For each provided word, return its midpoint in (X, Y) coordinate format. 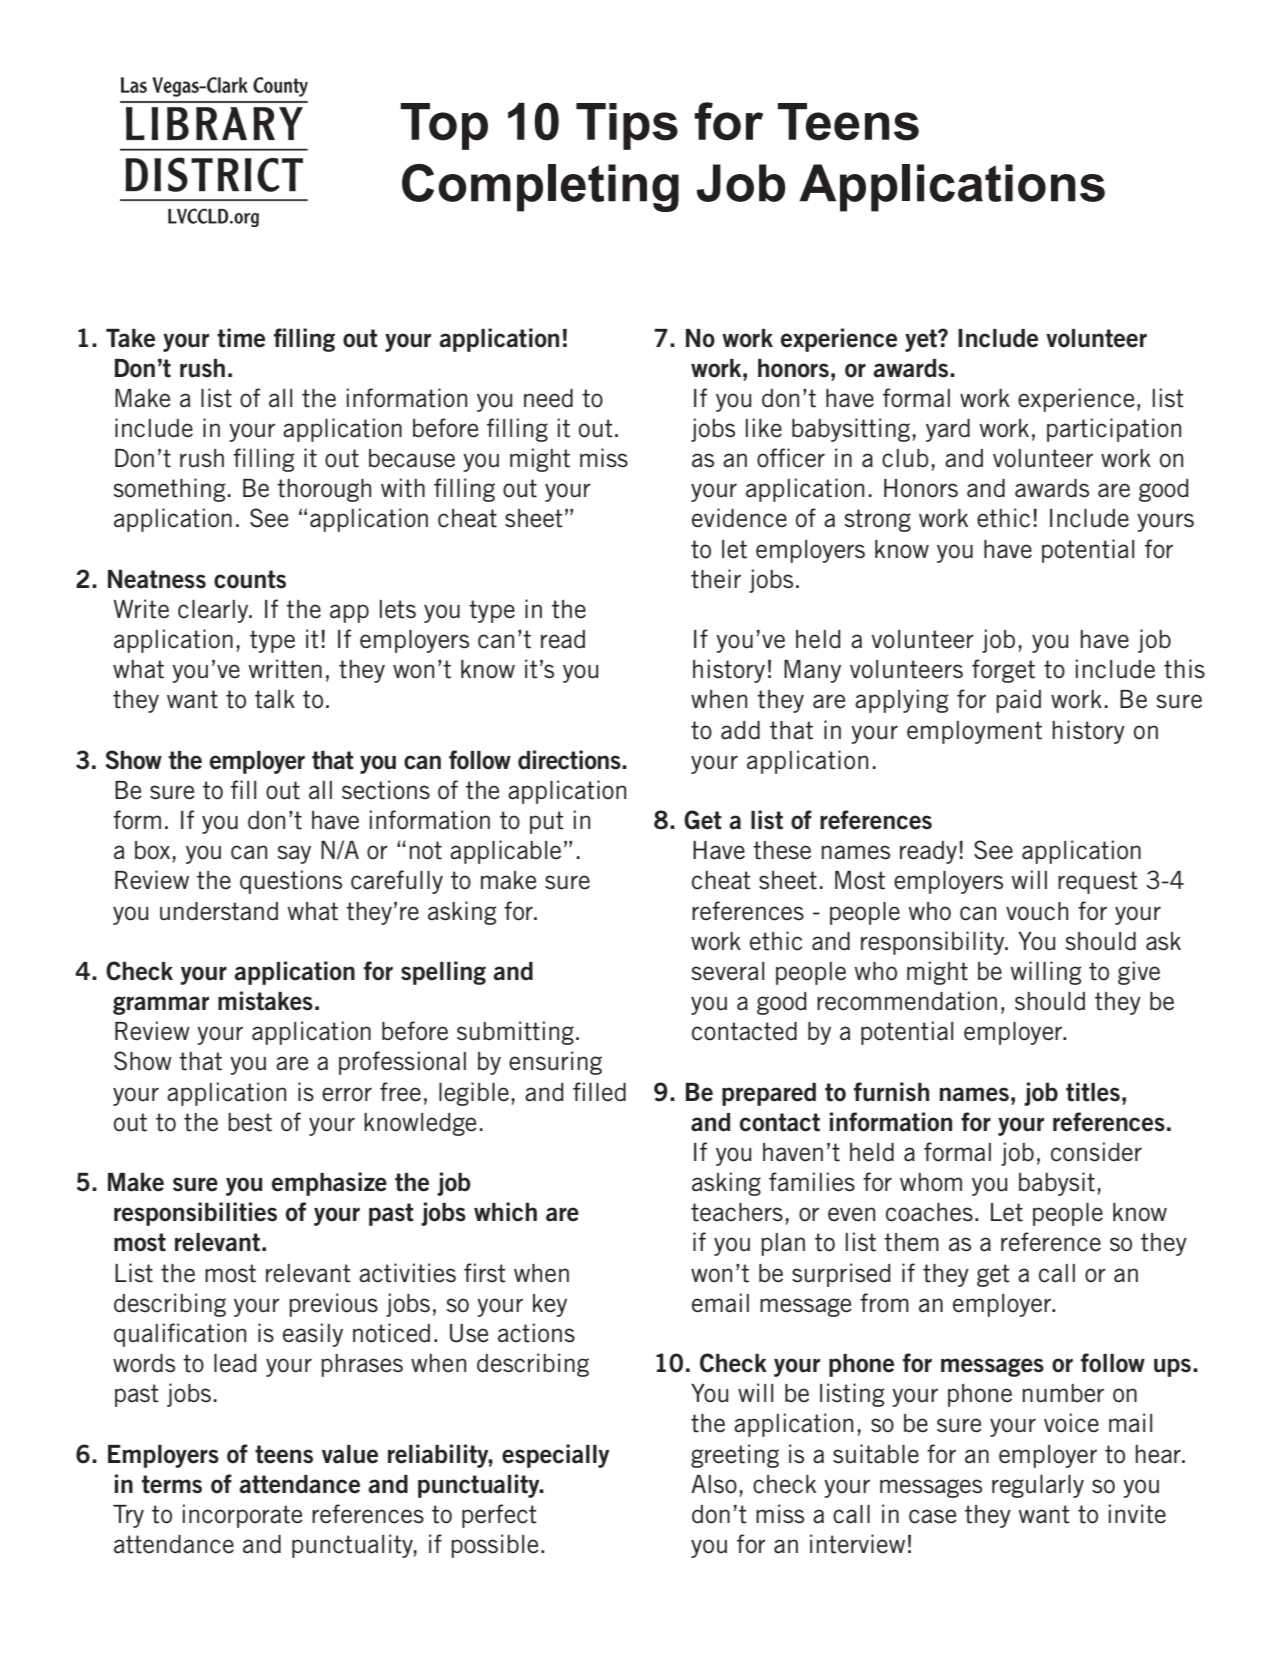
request (1098, 882)
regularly (1038, 1486)
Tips (627, 126)
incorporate (243, 1516)
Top (444, 126)
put (547, 822)
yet (922, 340)
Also (714, 1484)
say (294, 854)
